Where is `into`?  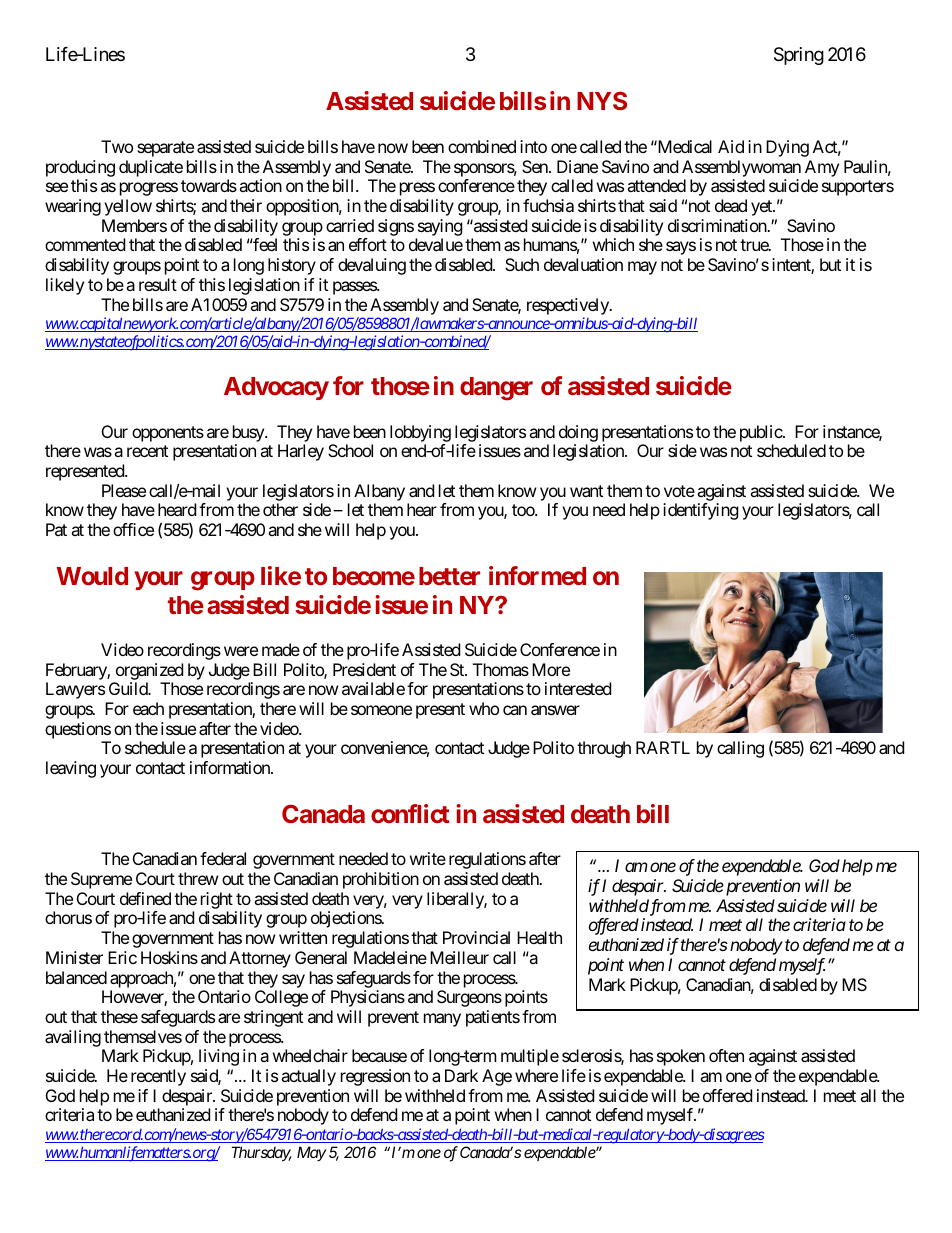
into is located at coordinates (533, 146).
